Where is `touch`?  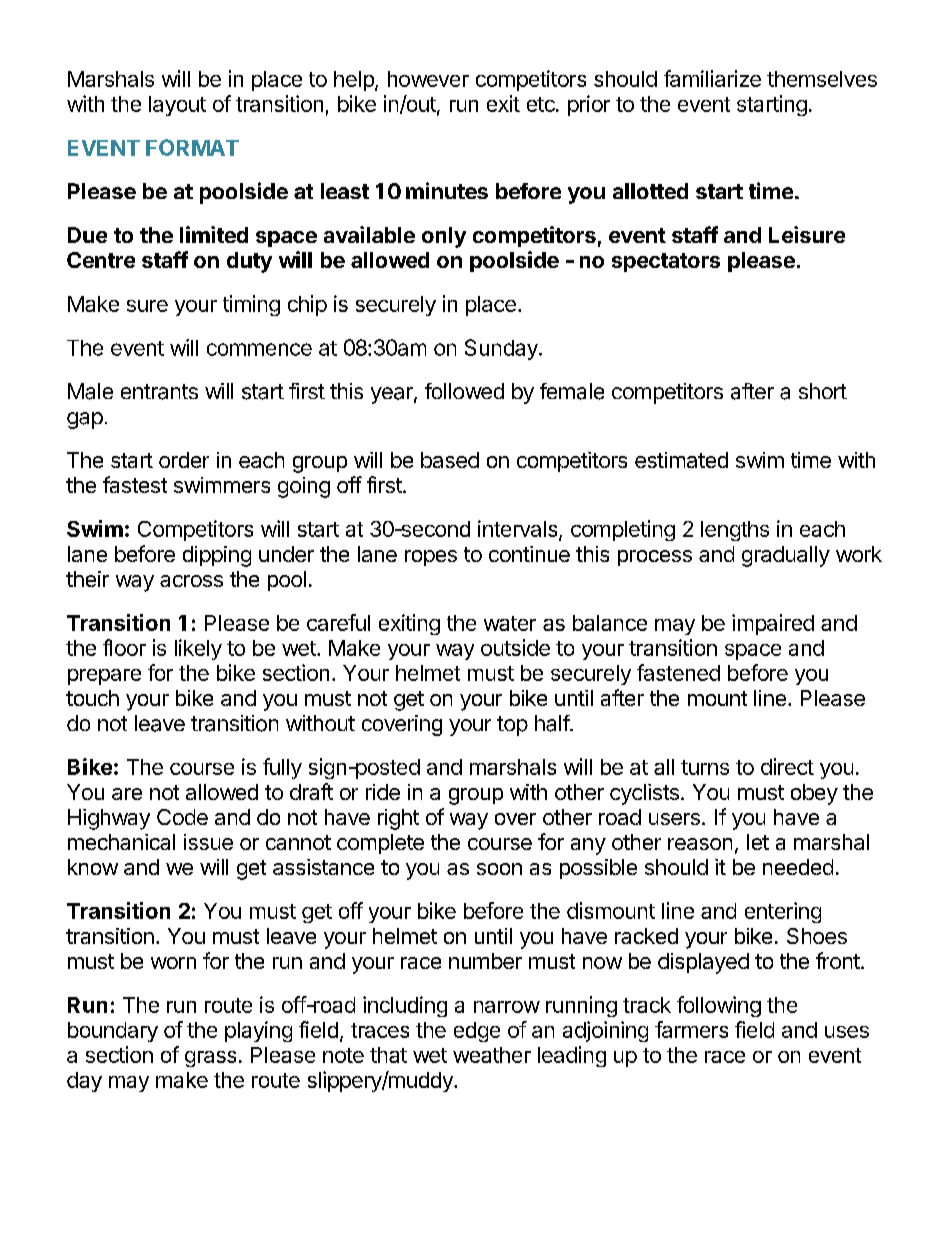
touch is located at coordinates (92, 698).
